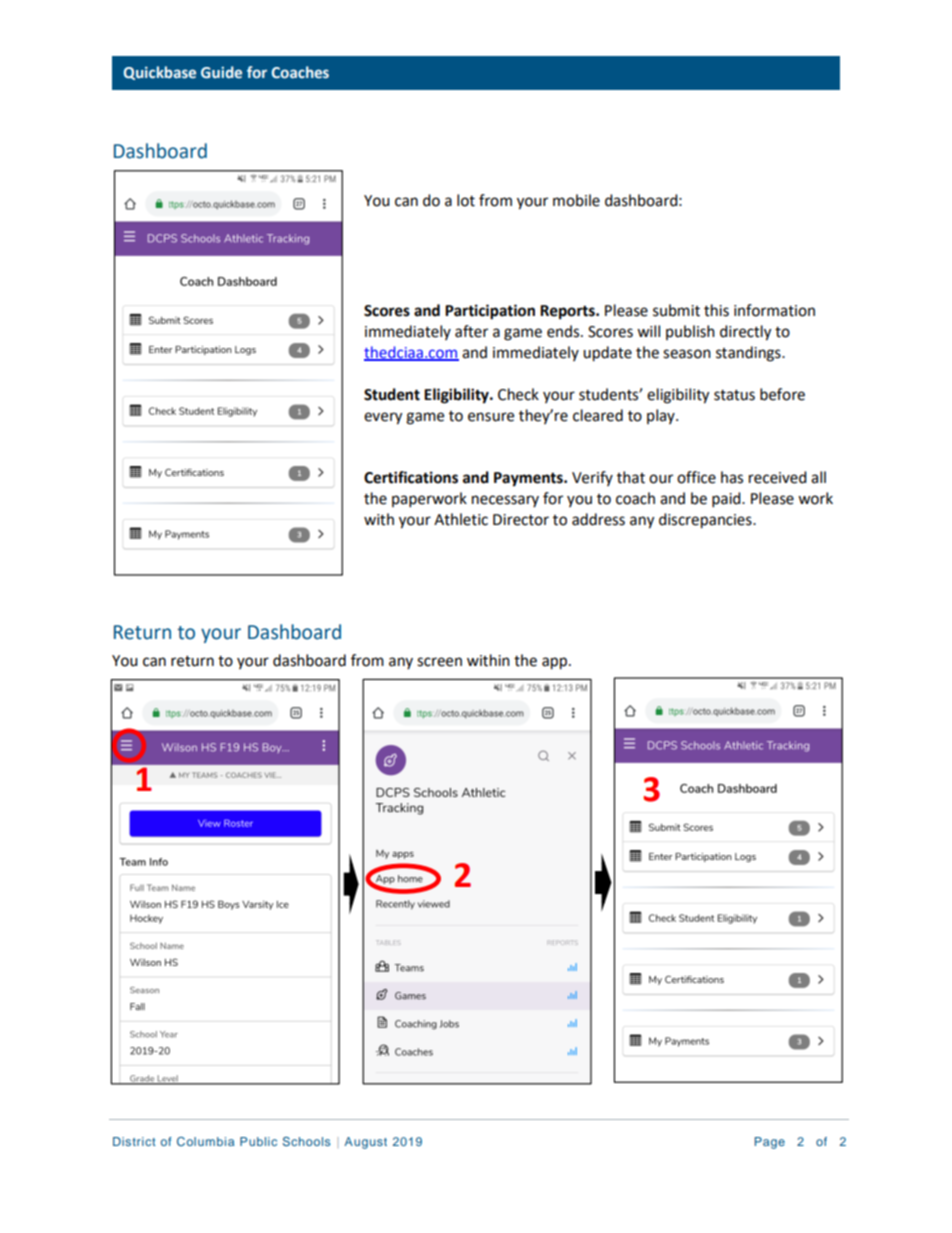 This screenshot has height=1233, width=952. I want to click on Schools, so click(306, 1141).
